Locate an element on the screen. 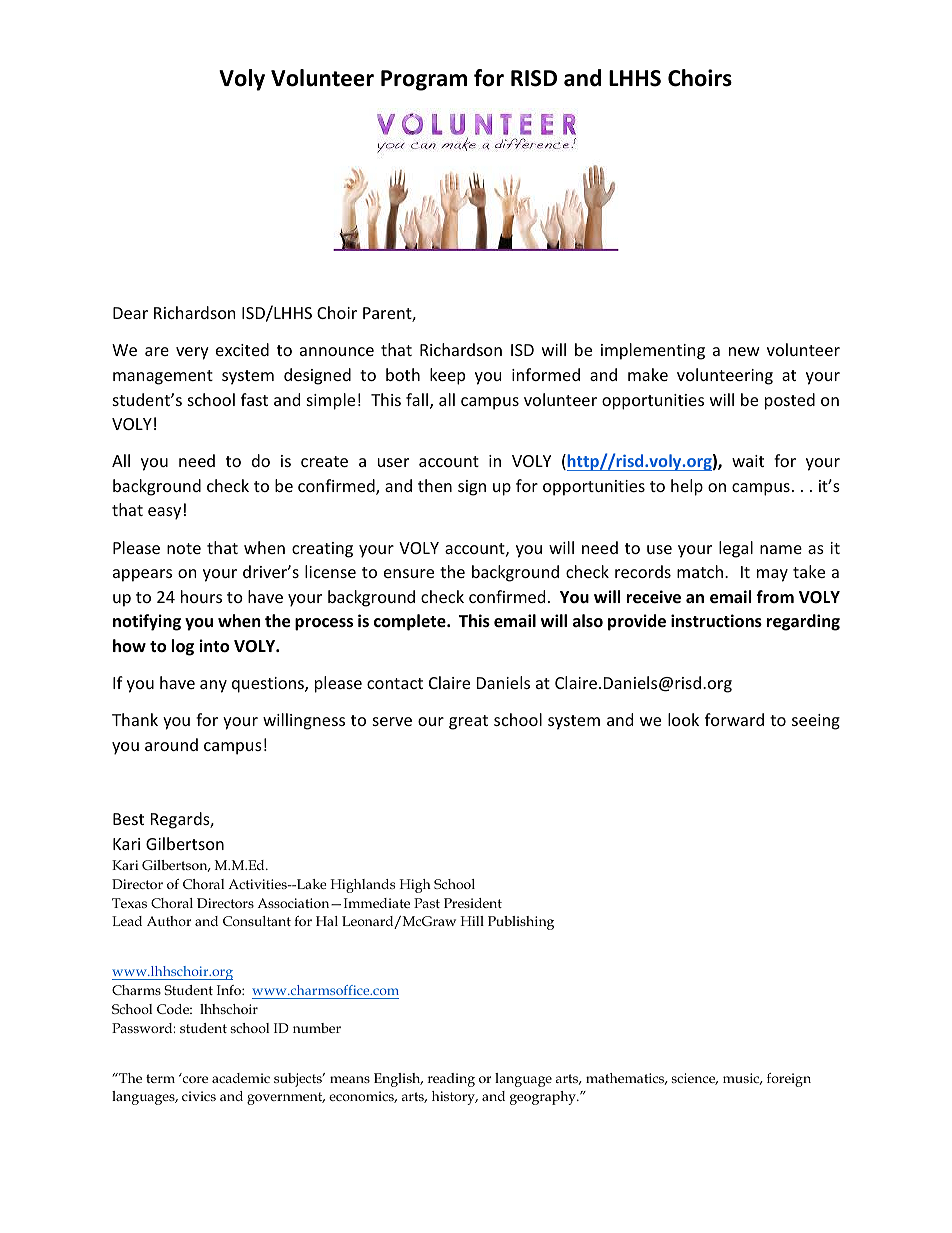 The width and height of the screenshot is (952, 1233). easy is located at coordinates (164, 513).
